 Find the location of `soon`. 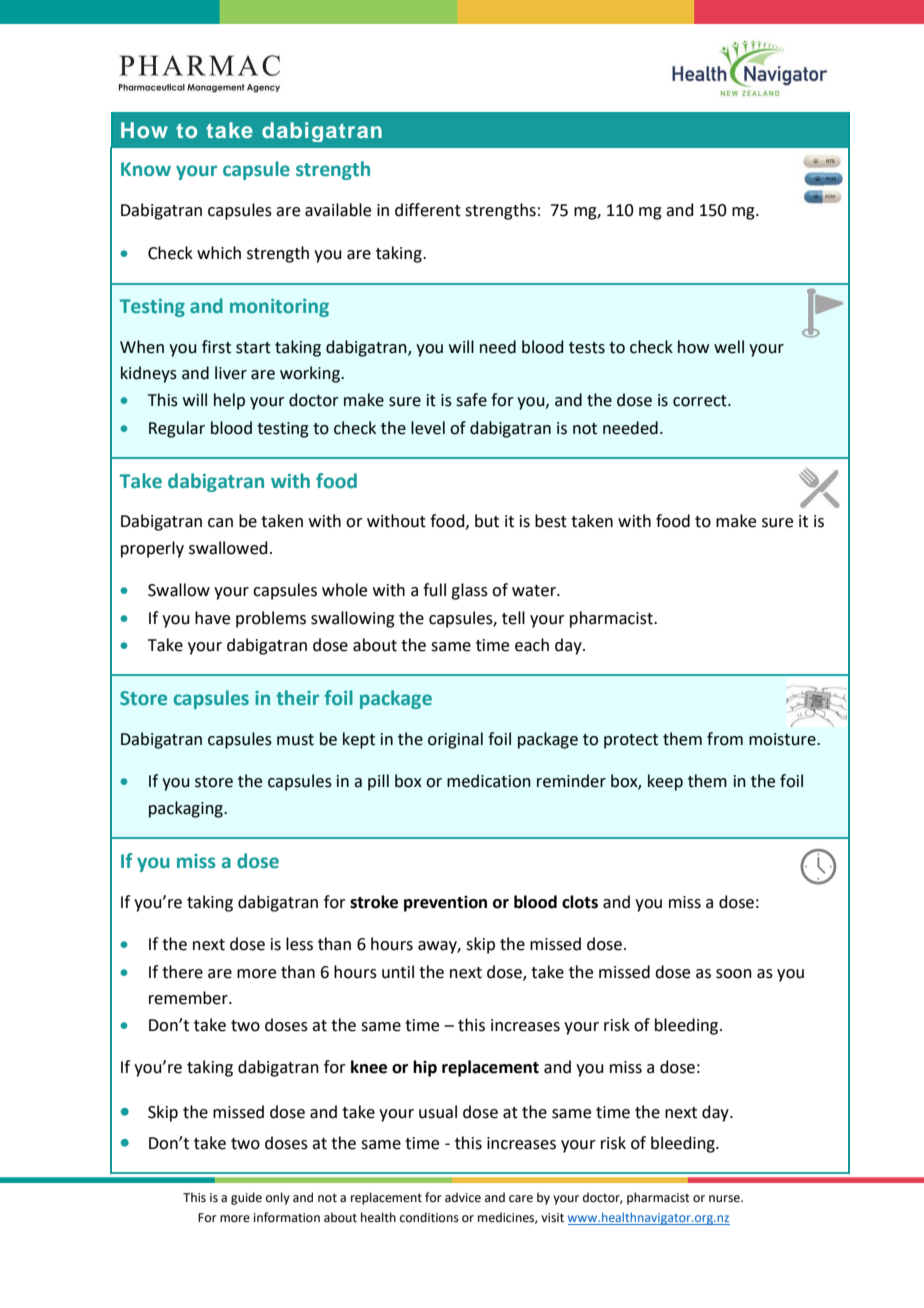

soon is located at coordinates (734, 974).
